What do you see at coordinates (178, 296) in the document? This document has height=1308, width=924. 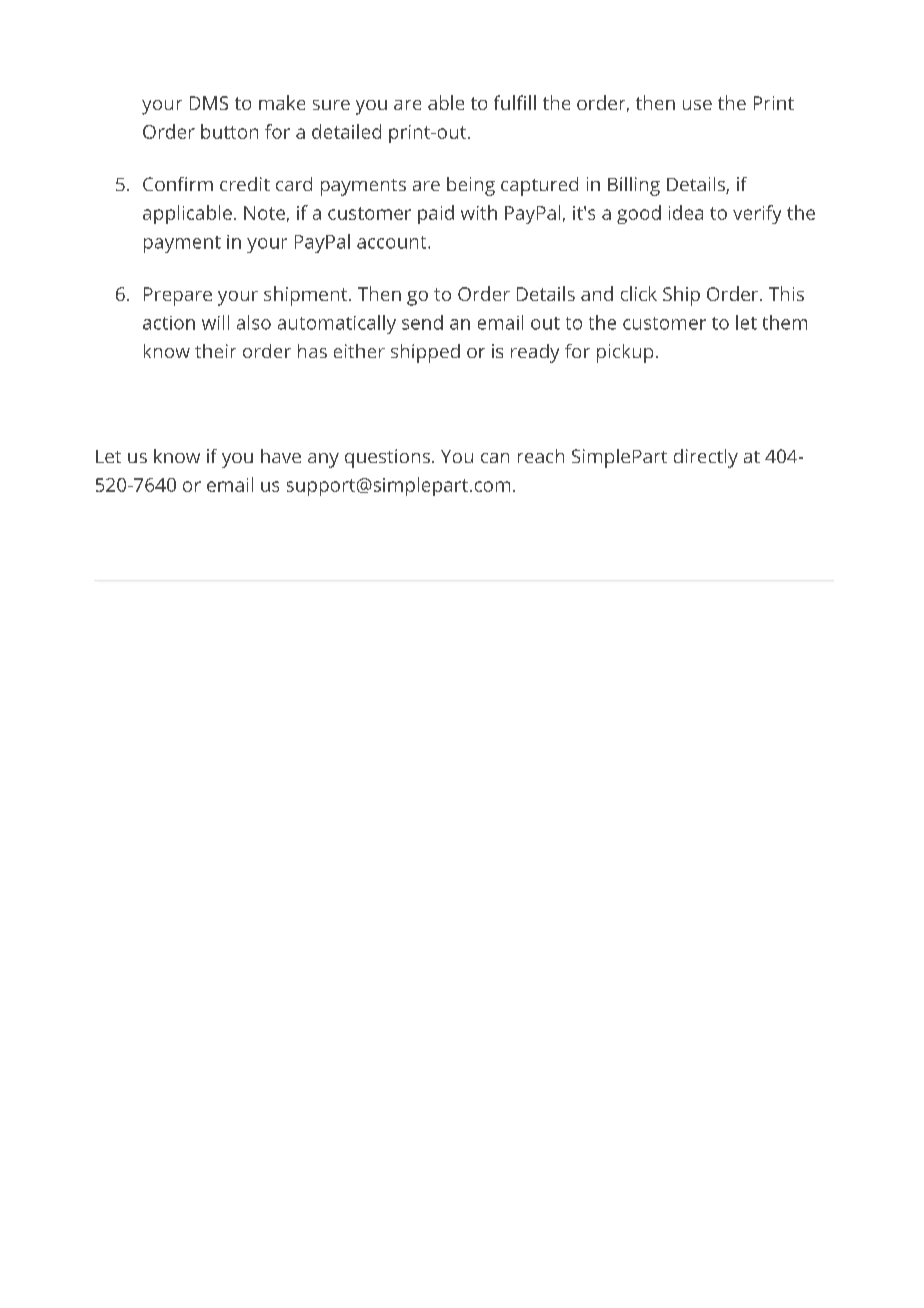 I see `Prepare` at bounding box center [178, 296].
